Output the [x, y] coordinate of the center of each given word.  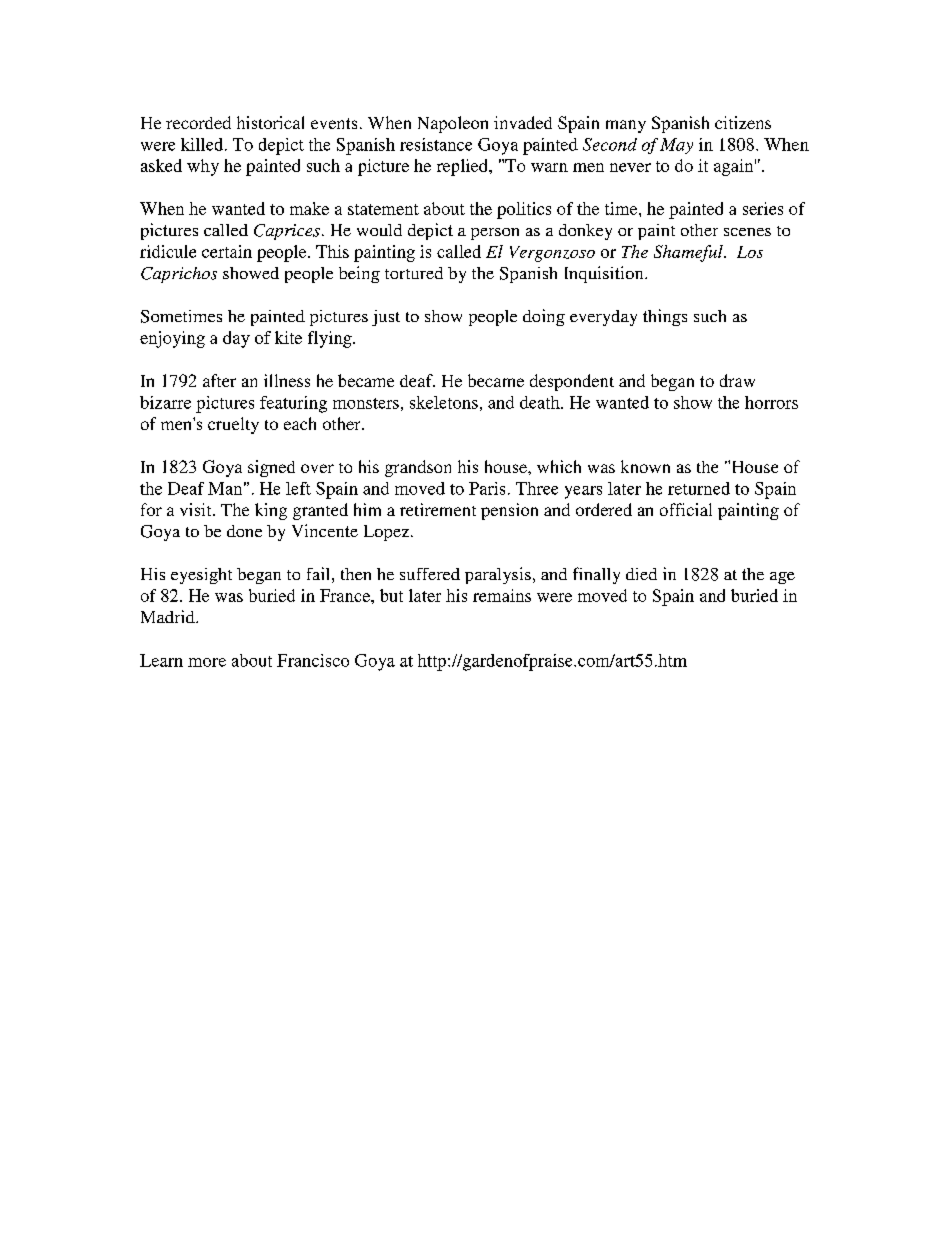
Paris [487, 488]
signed [271, 468]
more [207, 662]
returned [699, 488]
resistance [436, 144]
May [676, 146]
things [665, 317]
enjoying [172, 339]
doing [544, 317]
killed [203, 144]
